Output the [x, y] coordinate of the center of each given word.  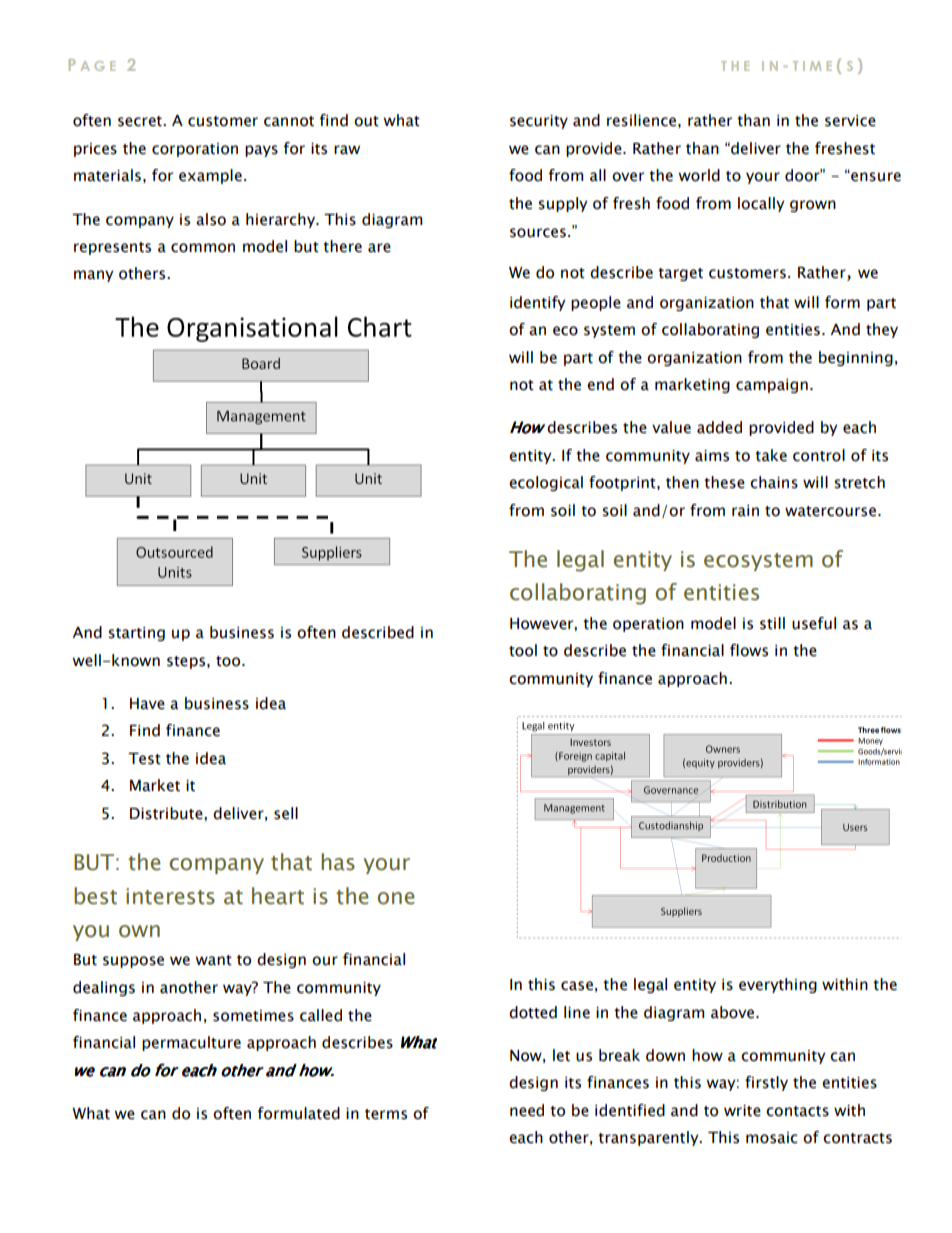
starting [136, 634]
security [539, 122]
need [527, 1110]
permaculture [191, 1043]
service [850, 121]
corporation [195, 150]
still [772, 623]
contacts [797, 1111]
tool [523, 650]
